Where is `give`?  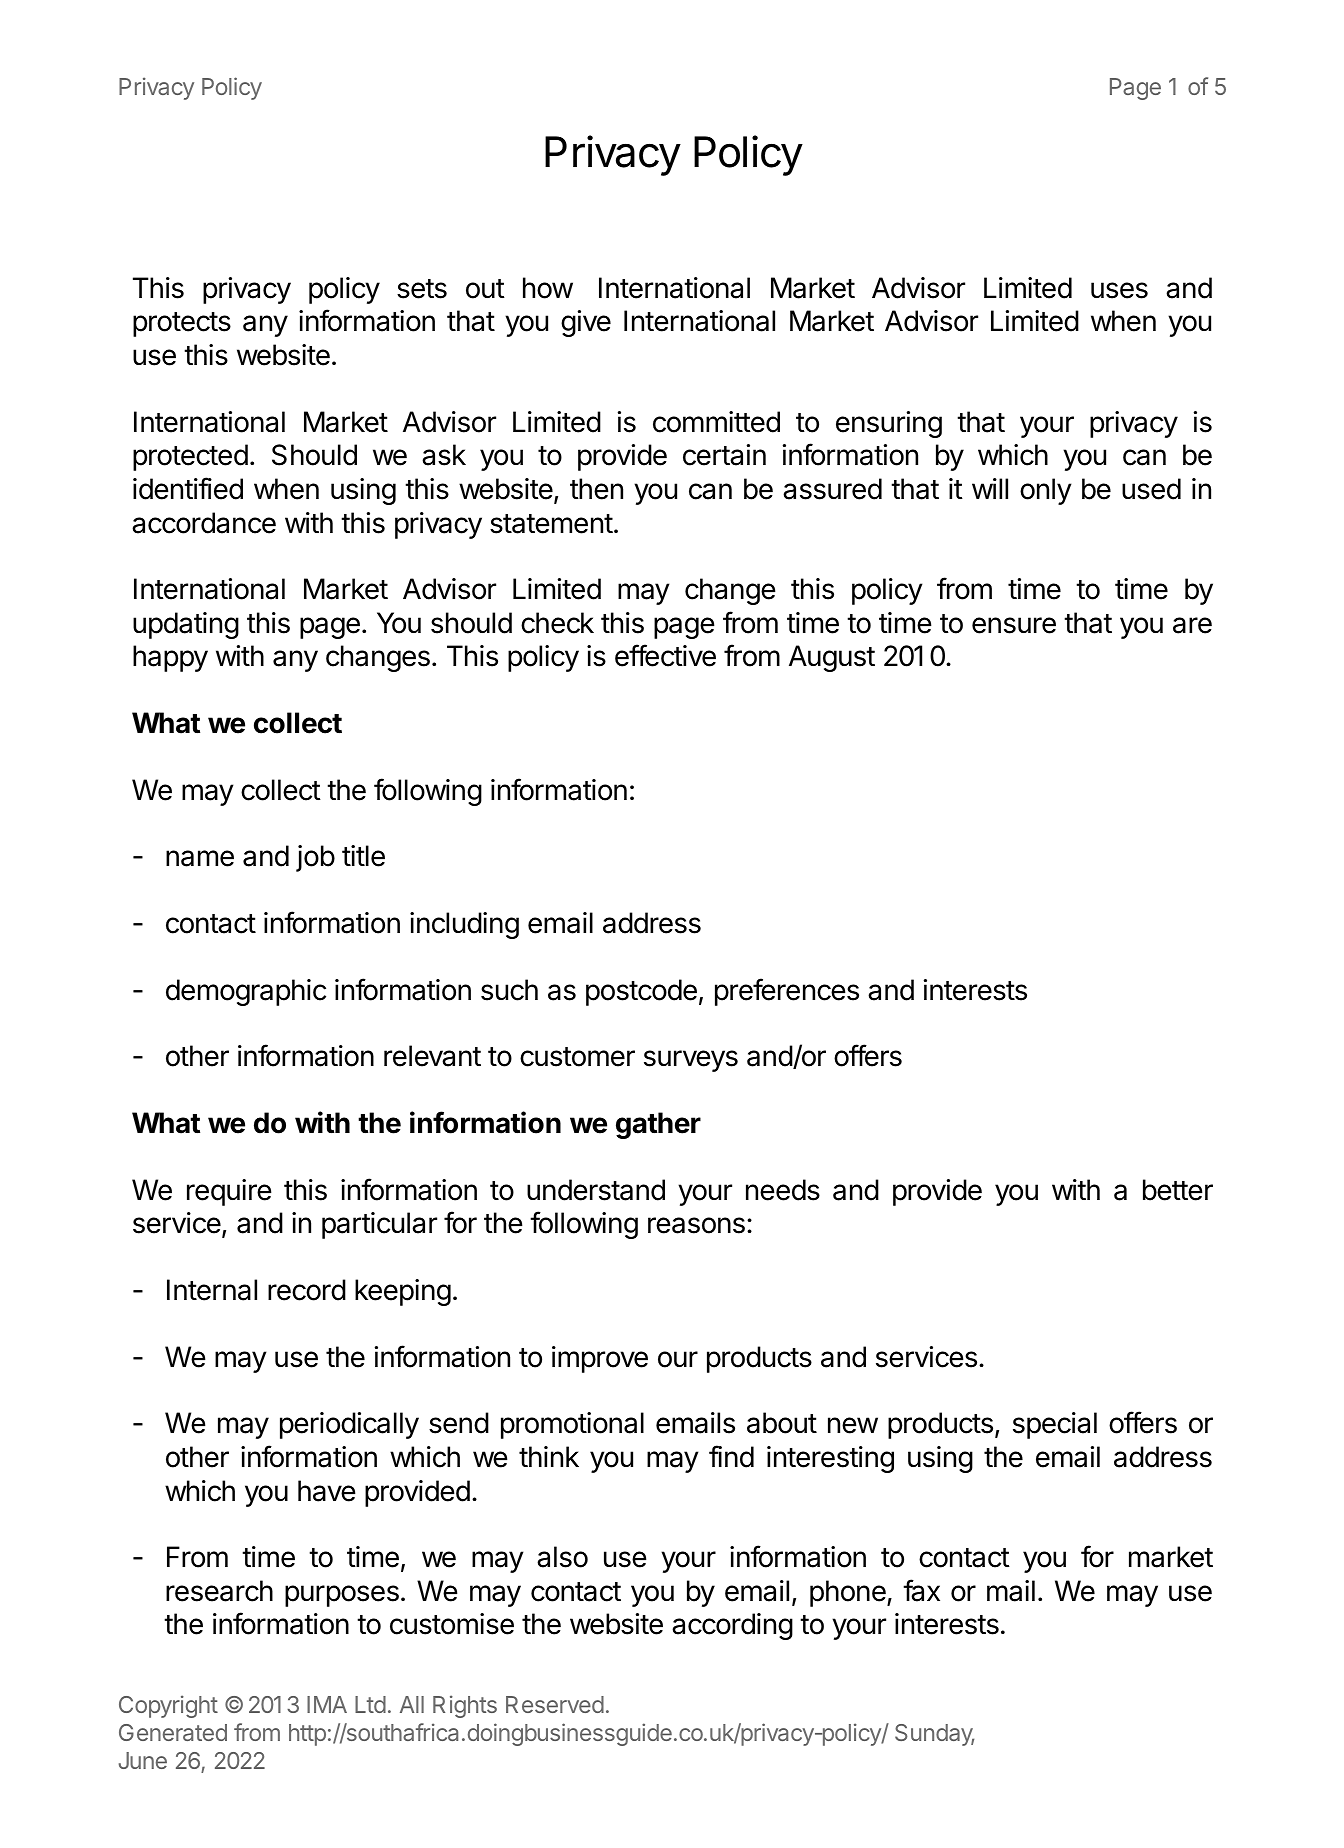 give is located at coordinates (586, 323).
